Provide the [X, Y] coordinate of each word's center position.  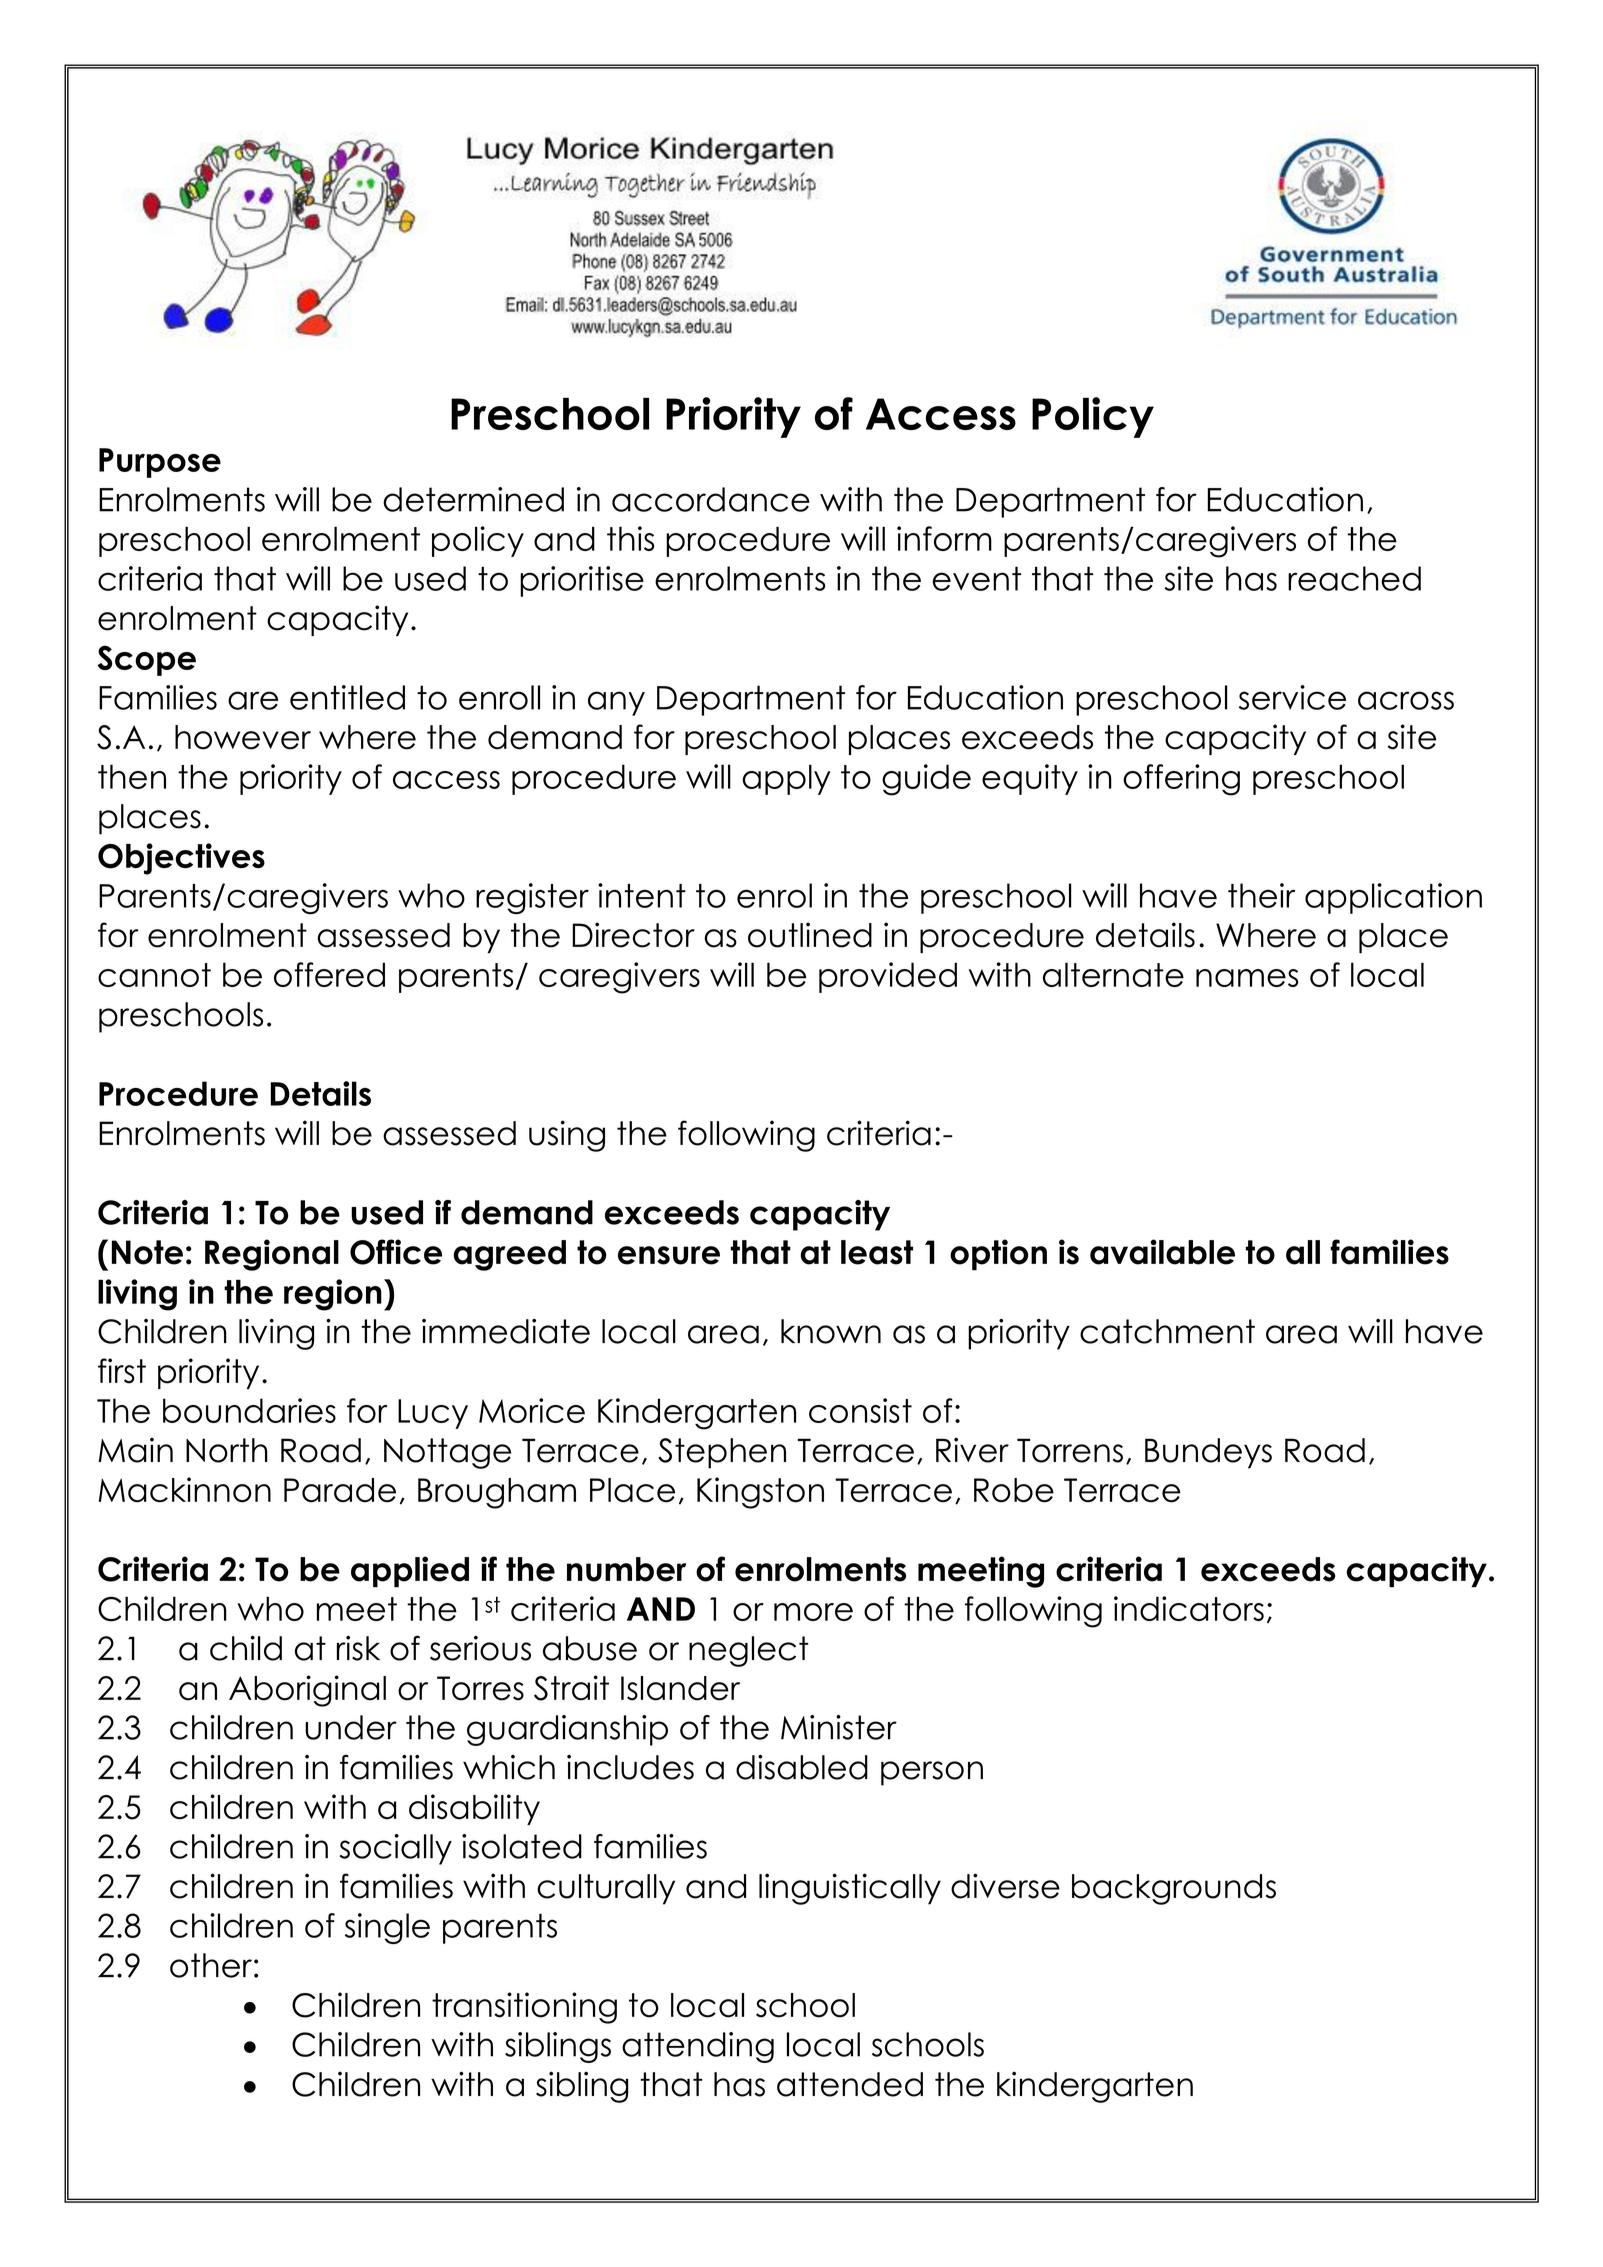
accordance [711, 499]
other [211, 1965]
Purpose [160, 463]
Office [396, 1252]
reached [1354, 578]
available [1162, 1252]
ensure [669, 1255]
